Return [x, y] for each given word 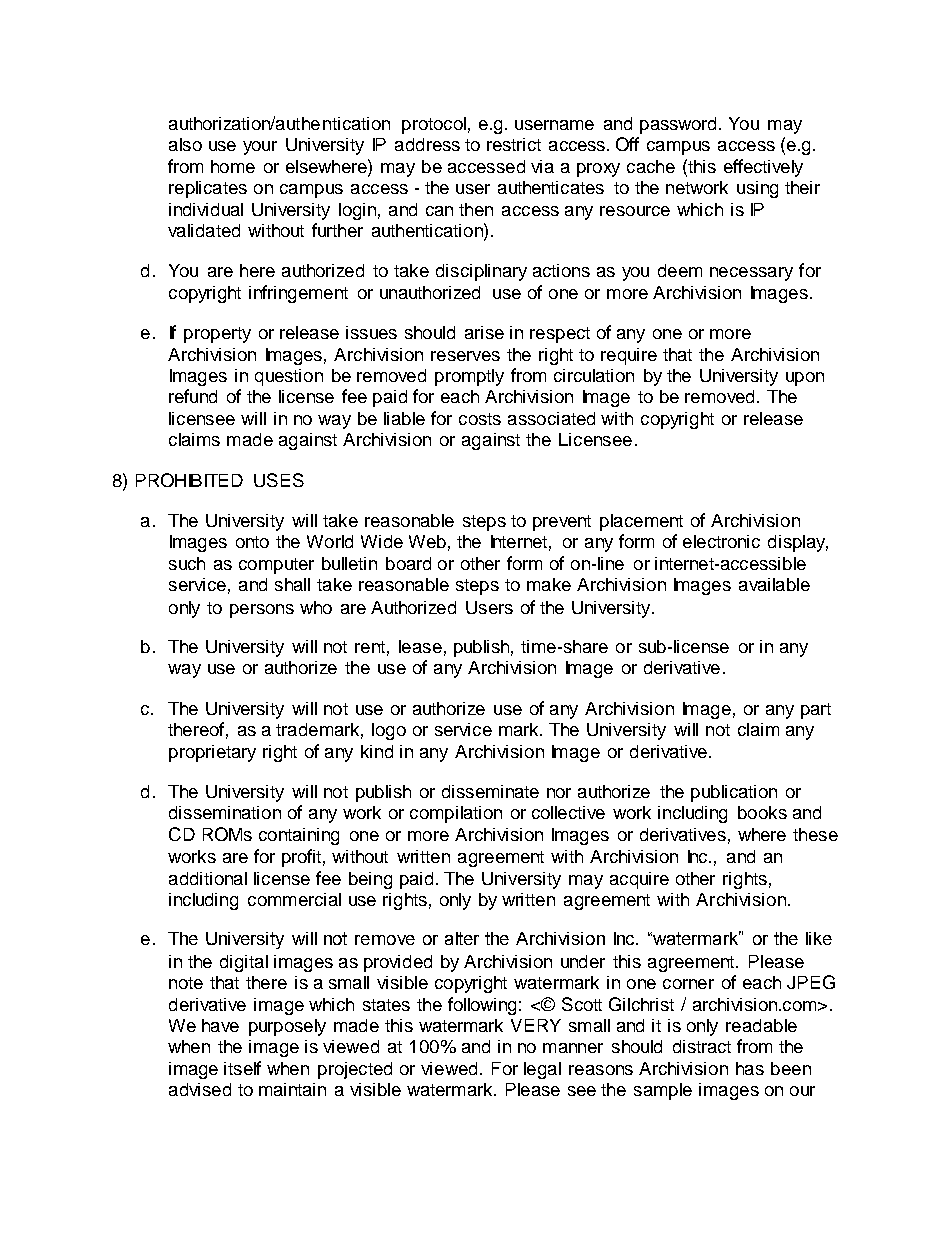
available [774, 584]
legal [542, 1070]
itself [242, 1068]
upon [805, 379]
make [549, 584]
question [289, 377]
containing [299, 836]
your [260, 148]
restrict [514, 144]
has [750, 1068]
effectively [763, 168]
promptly [469, 377]
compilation [456, 814]
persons [262, 611]
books [762, 812]
